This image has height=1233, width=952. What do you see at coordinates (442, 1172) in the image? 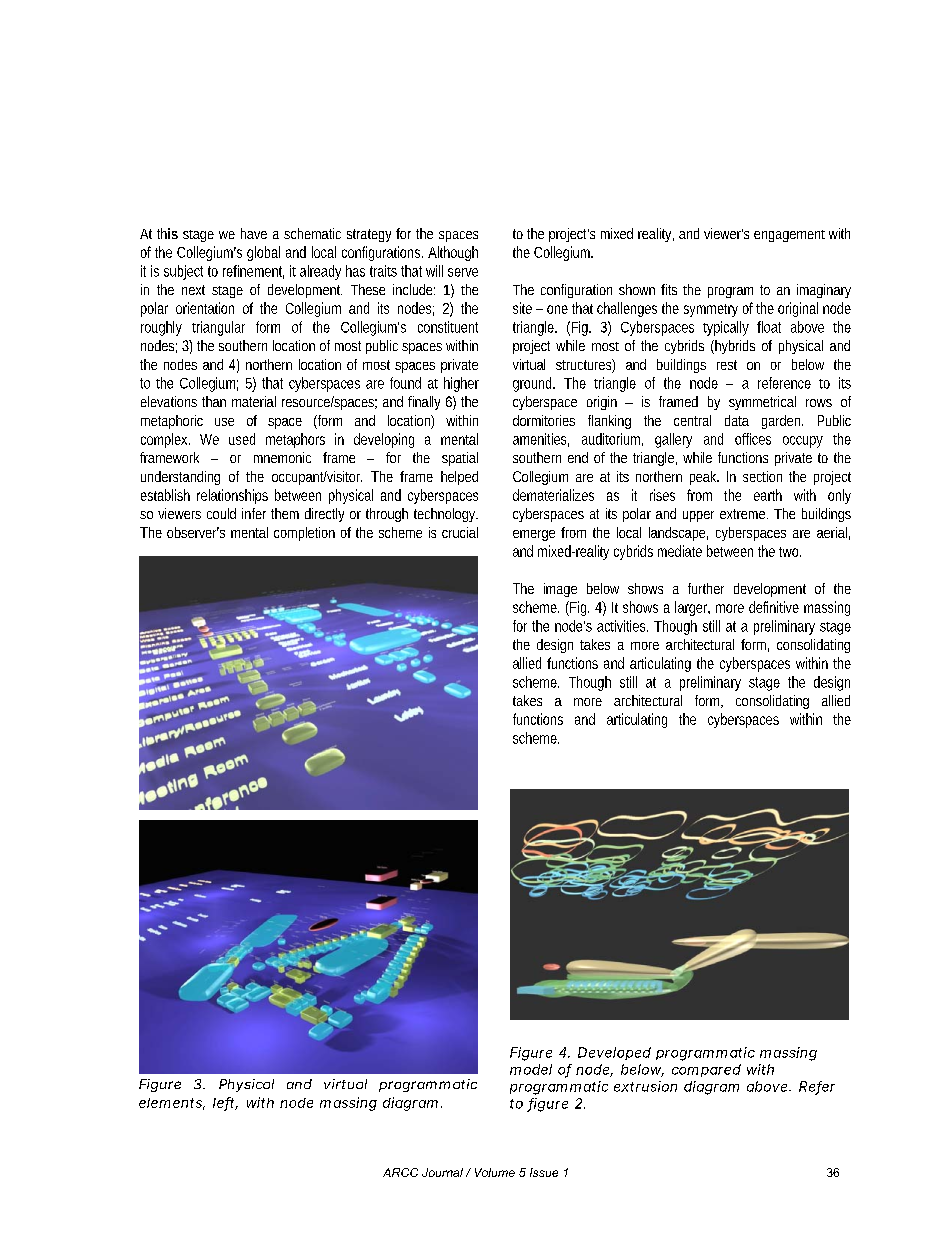
I see `Journal` at bounding box center [442, 1172].
